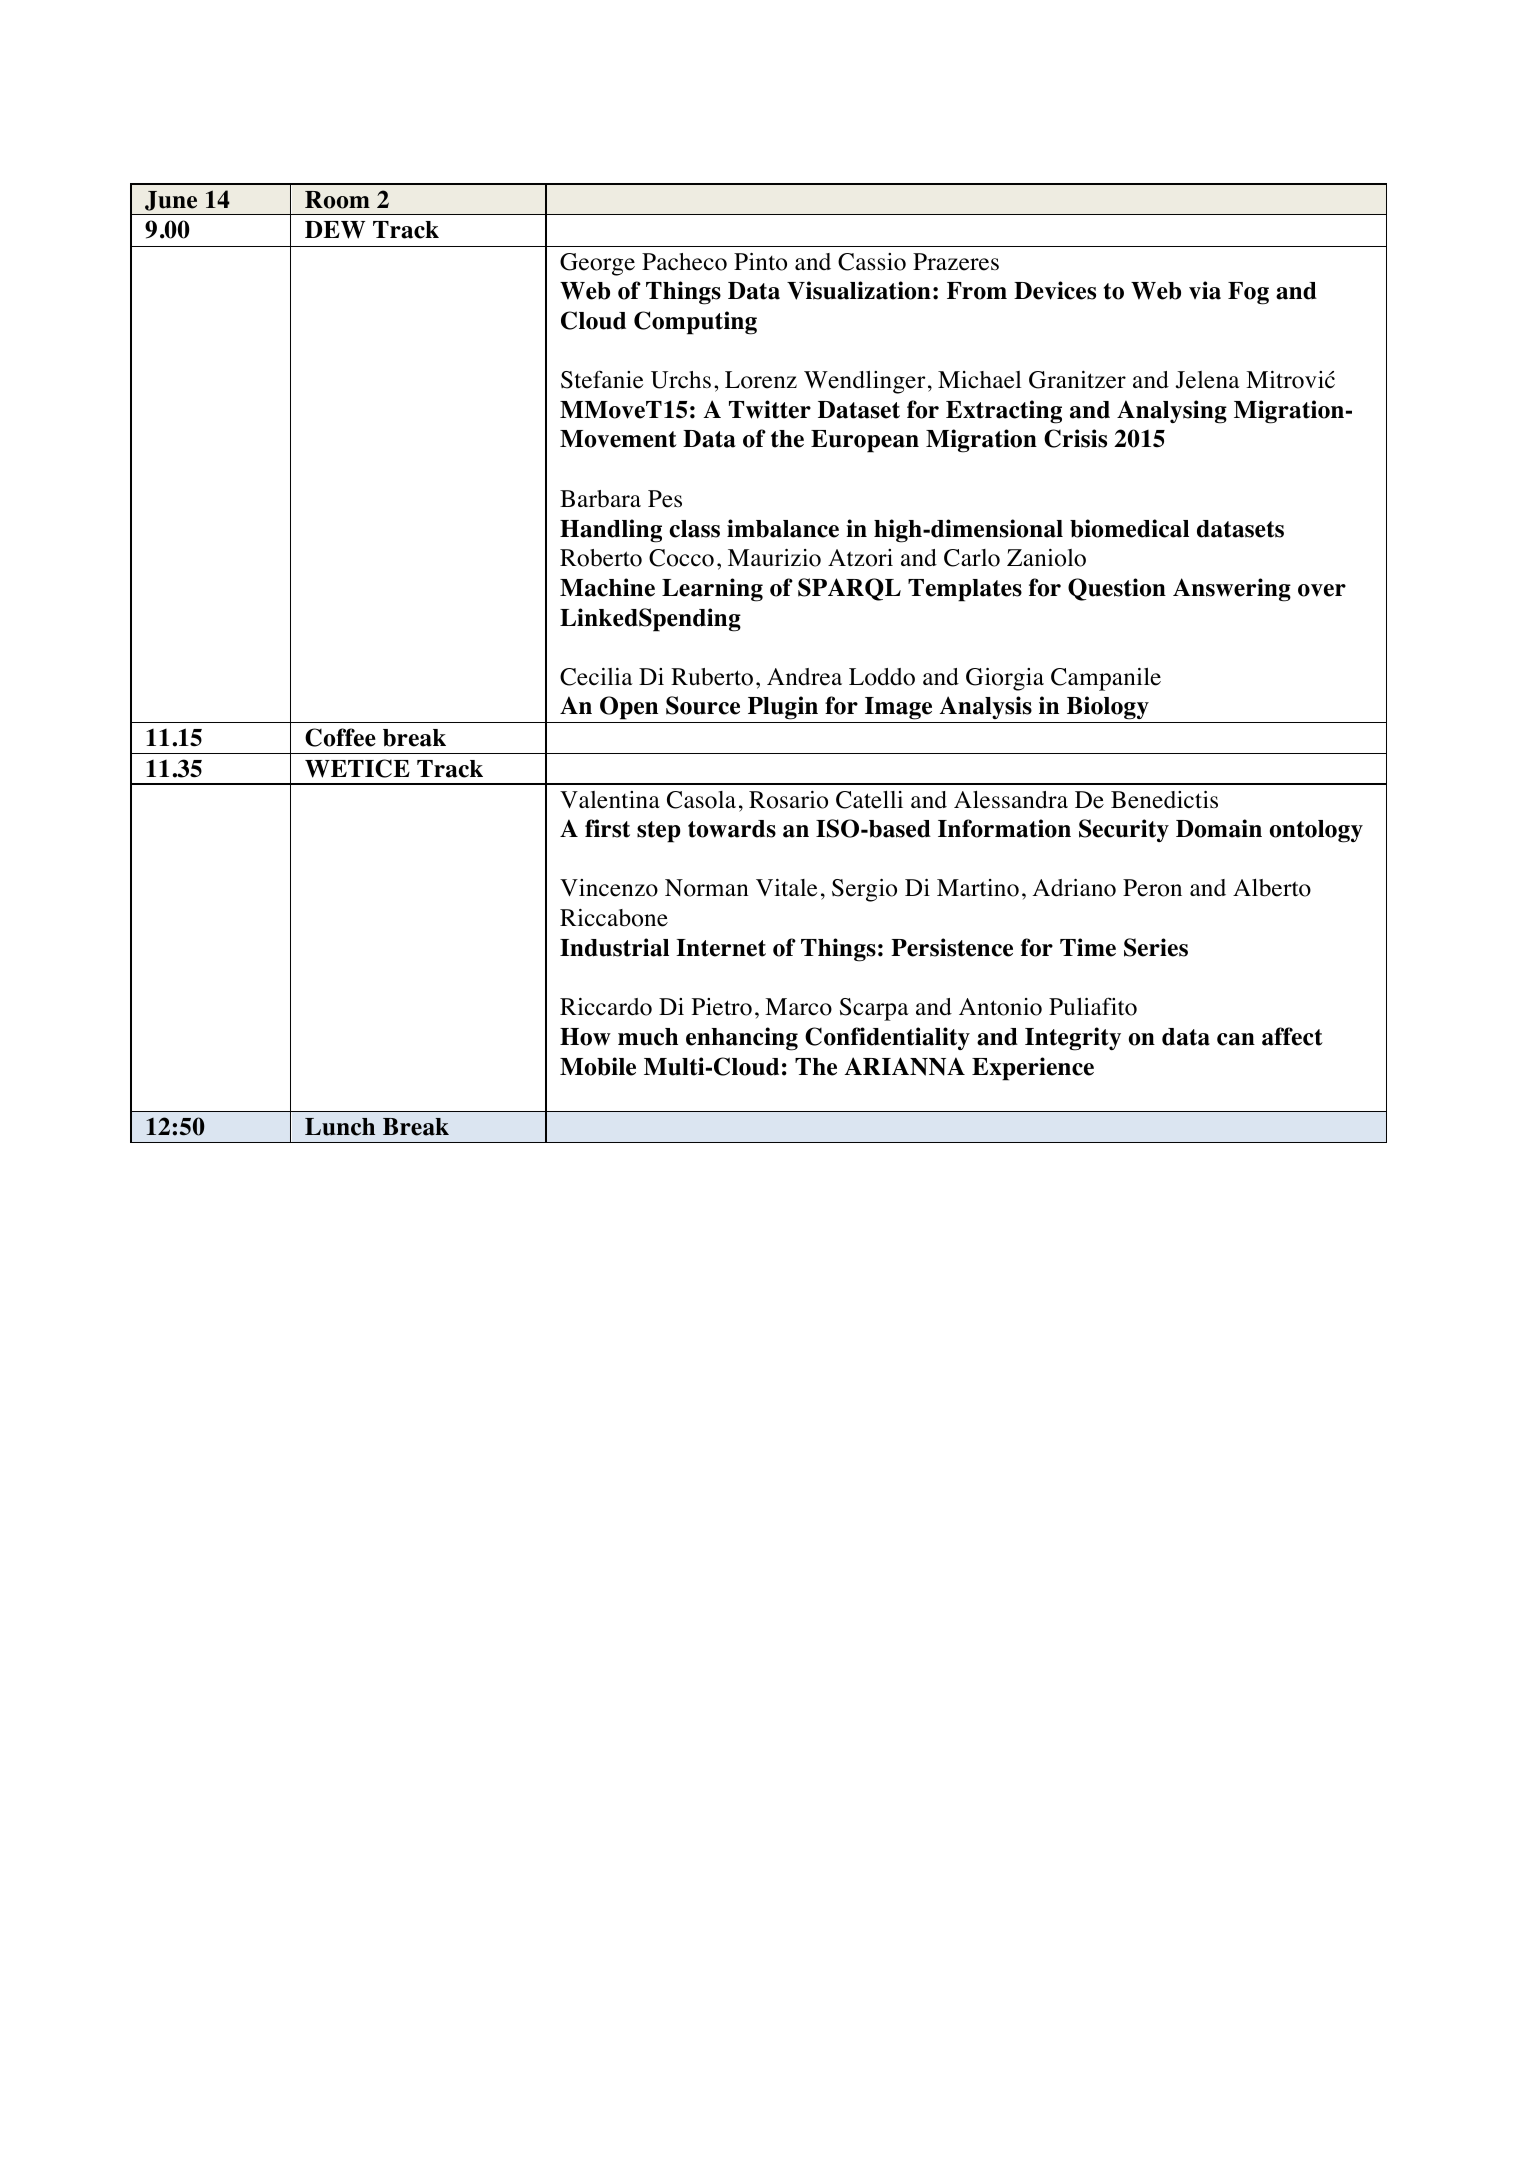  Describe the element at coordinates (335, 230) in the document. I see `DEW` at that location.
